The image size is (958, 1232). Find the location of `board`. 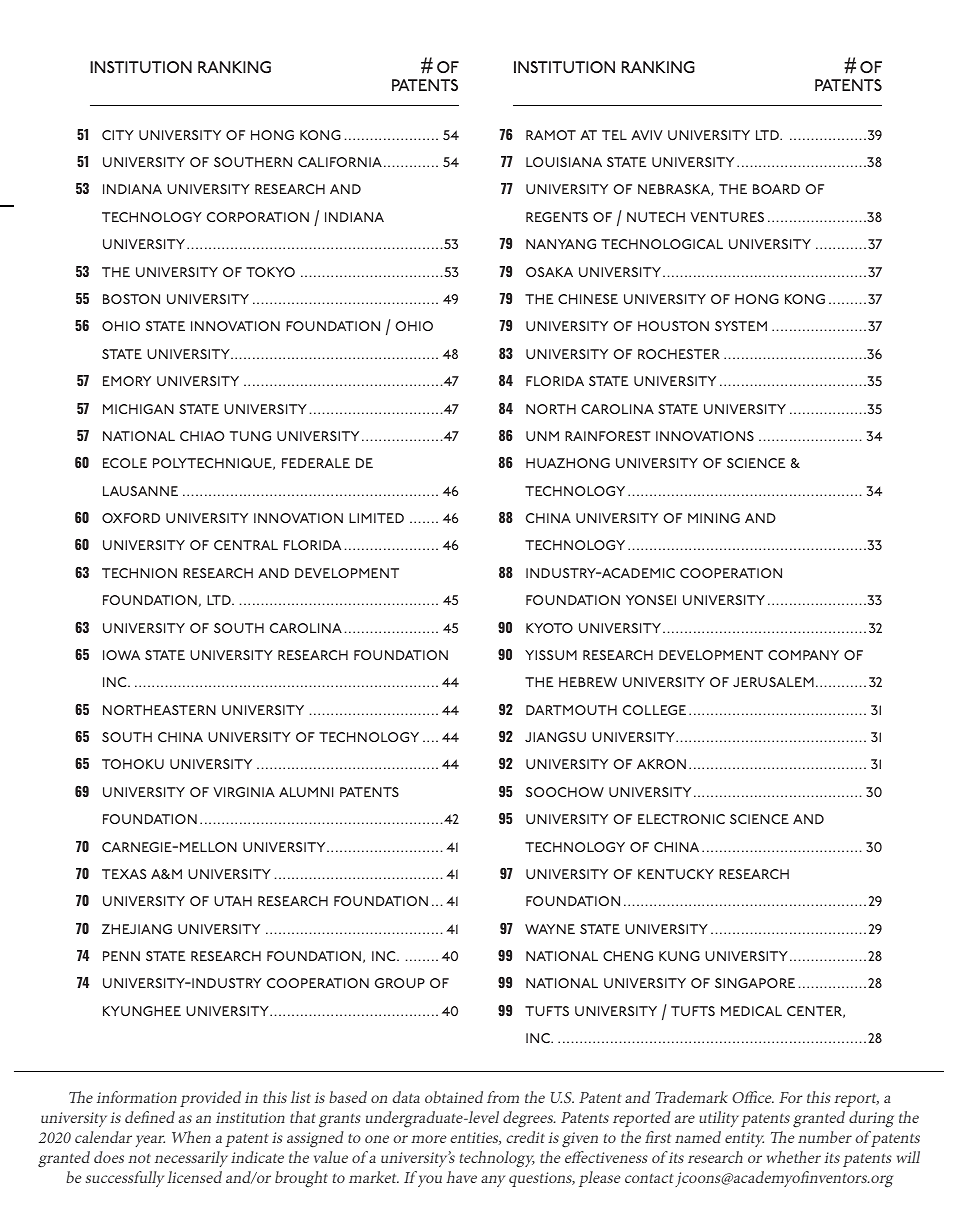

board is located at coordinates (776, 189).
